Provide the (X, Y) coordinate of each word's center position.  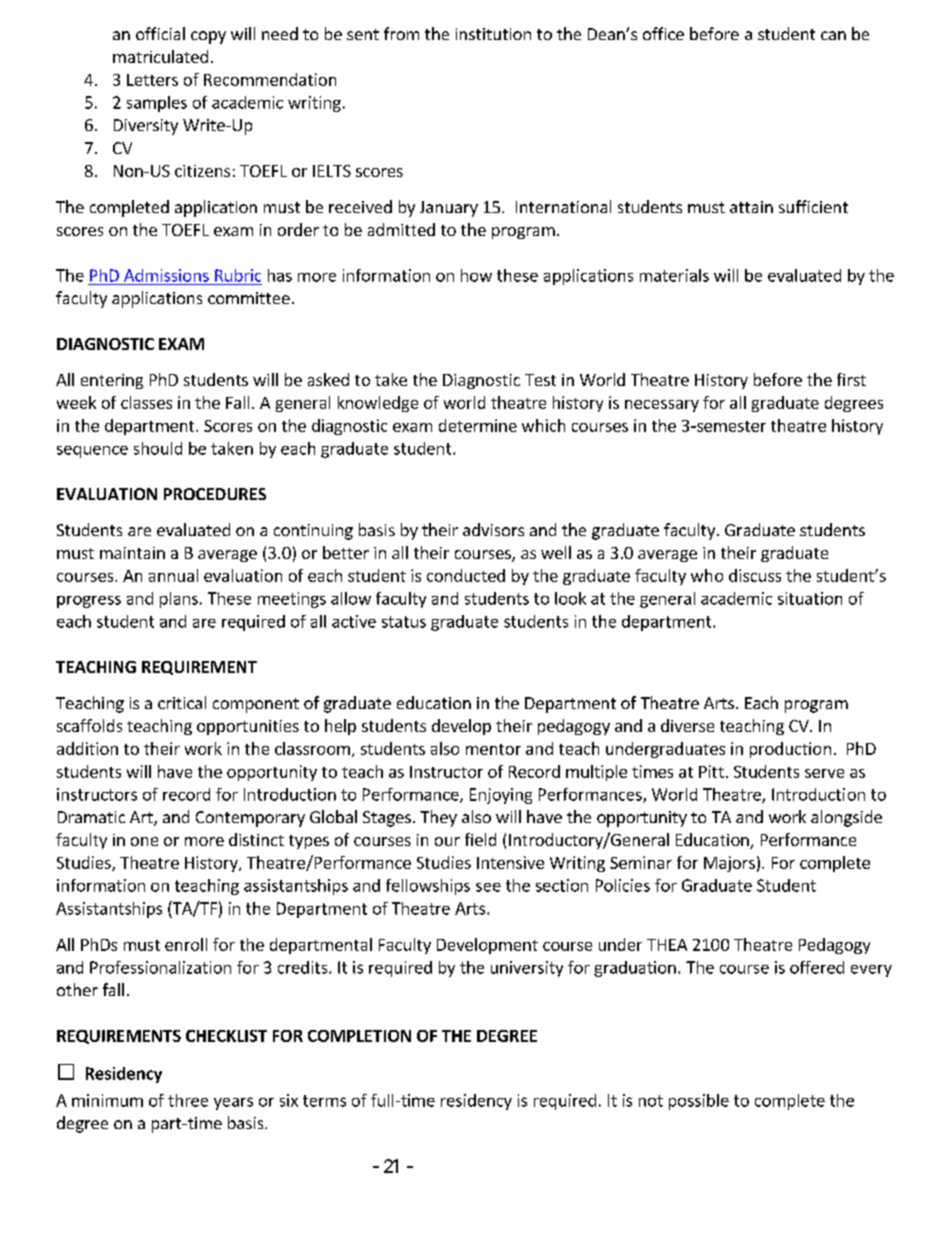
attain (751, 207)
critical (182, 702)
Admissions (166, 275)
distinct (256, 839)
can (833, 35)
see (488, 887)
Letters (152, 80)
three (188, 1100)
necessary (662, 406)
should (158, 448)
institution (493, 34)
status (404, 622)
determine (478, 425)
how (476, 275)
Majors (729, 864)
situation (810, 598)
